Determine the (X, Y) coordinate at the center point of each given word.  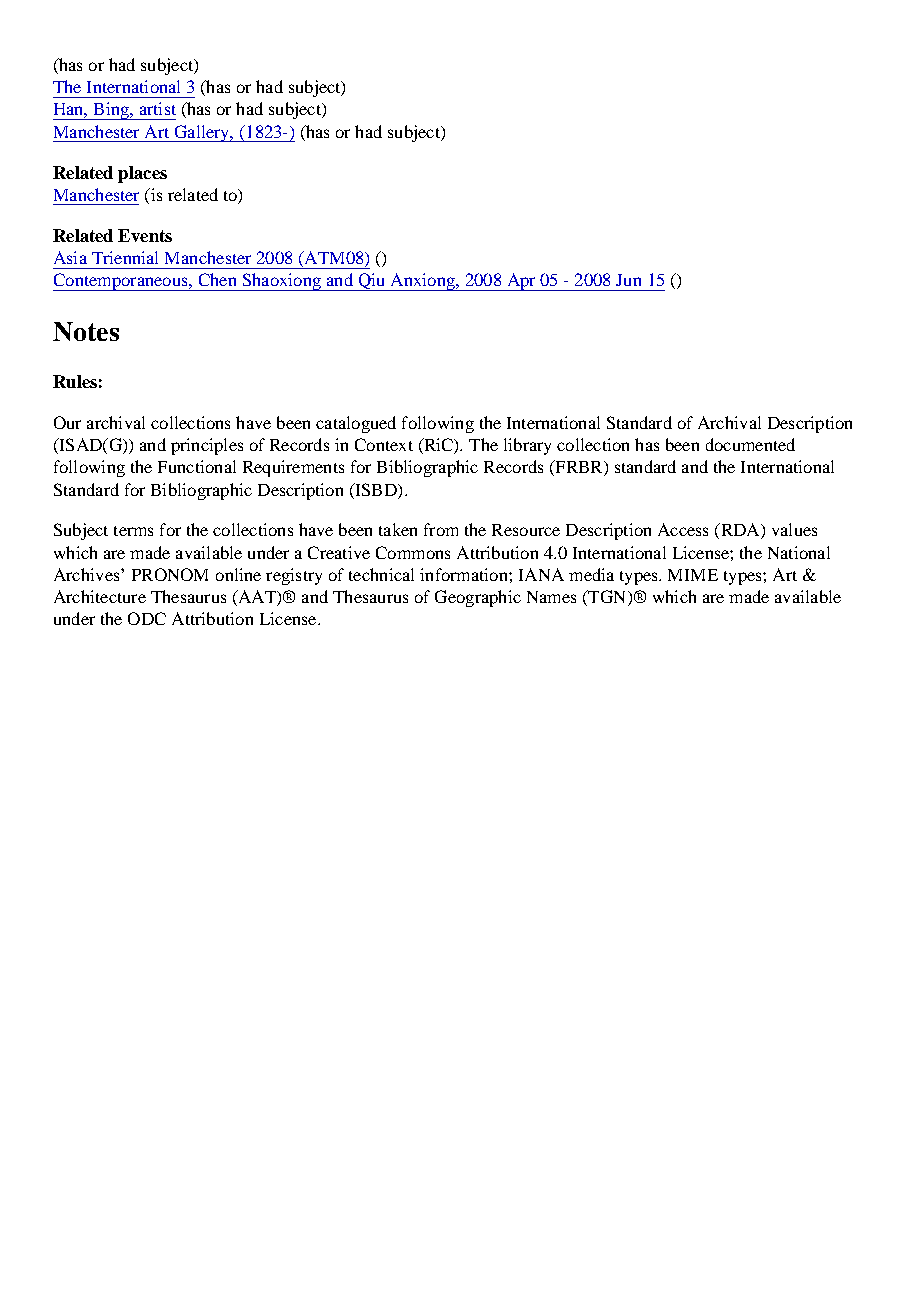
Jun (628, 280)
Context (384, 444)
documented (750, 444)
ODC (147, 618)
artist (158, 108)
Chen (217, 279)
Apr (521, 282)
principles (207, 446)
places (142, 174)
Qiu (372, 282)
